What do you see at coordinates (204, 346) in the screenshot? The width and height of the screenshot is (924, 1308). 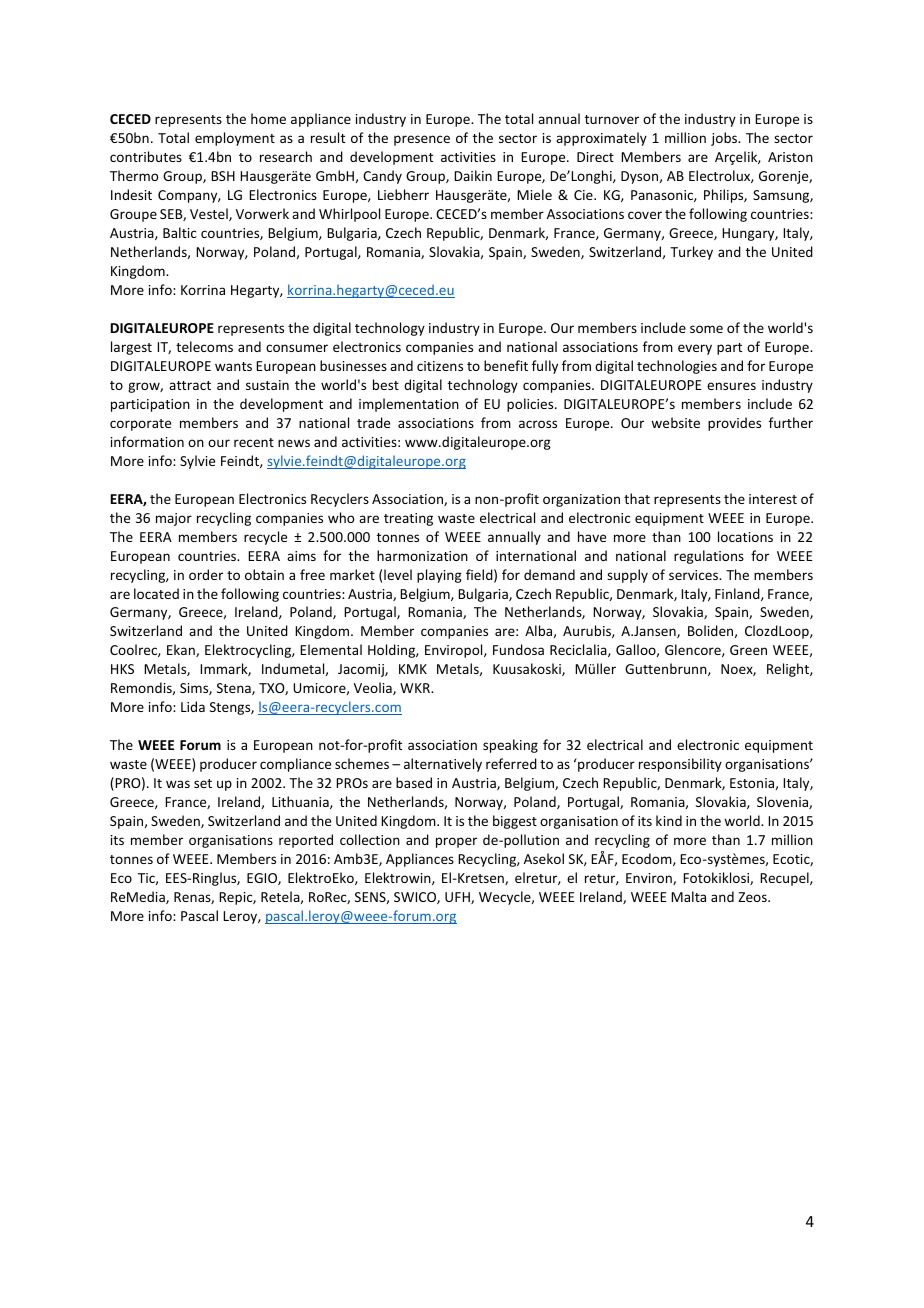 I see `telecoms` at bounding box center [204, 346].
